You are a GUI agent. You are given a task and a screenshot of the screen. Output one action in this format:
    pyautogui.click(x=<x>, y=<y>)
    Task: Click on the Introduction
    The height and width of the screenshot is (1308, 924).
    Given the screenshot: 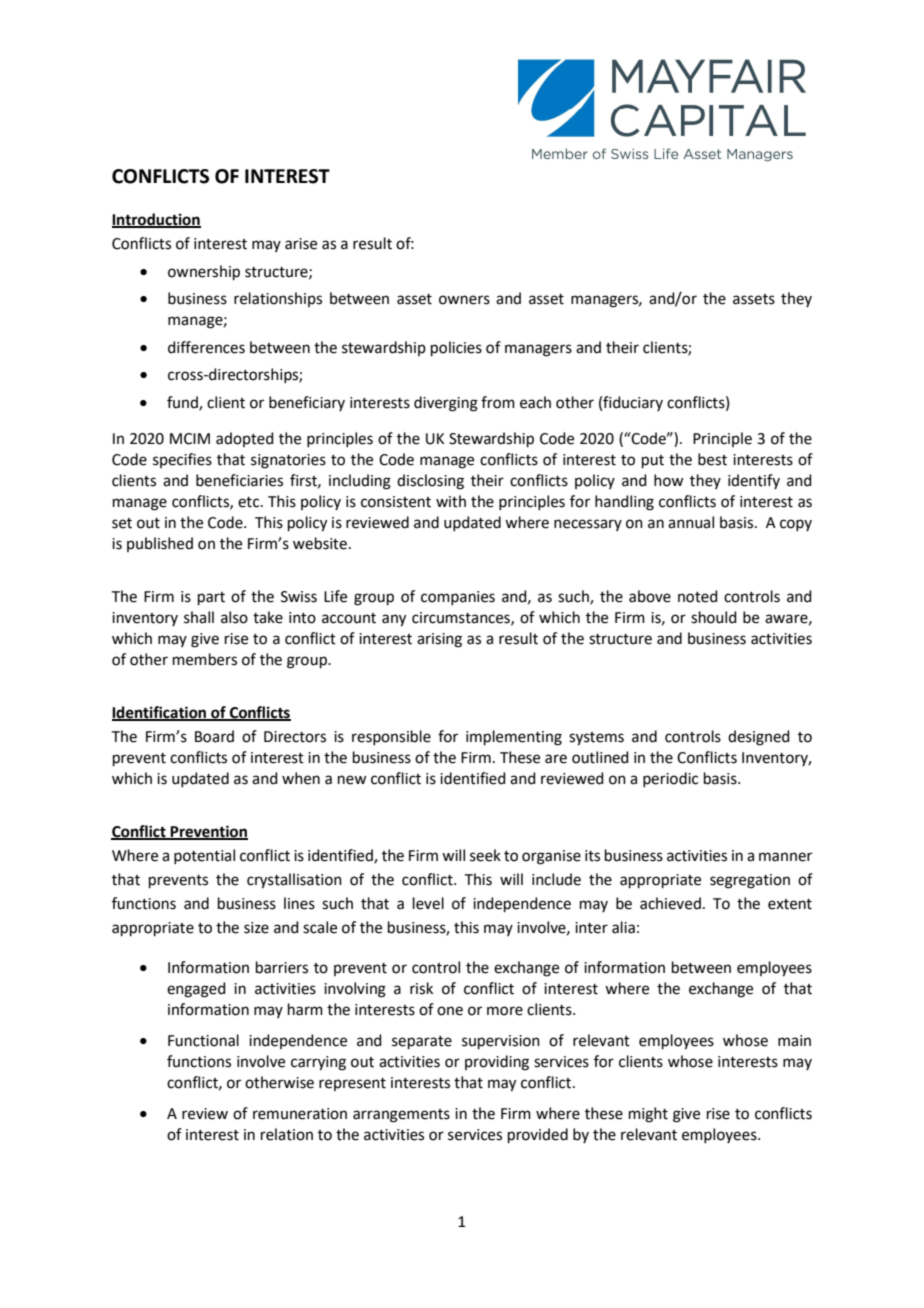 What is the action you would take?
    pyautogui.click(x=156, y=220)
